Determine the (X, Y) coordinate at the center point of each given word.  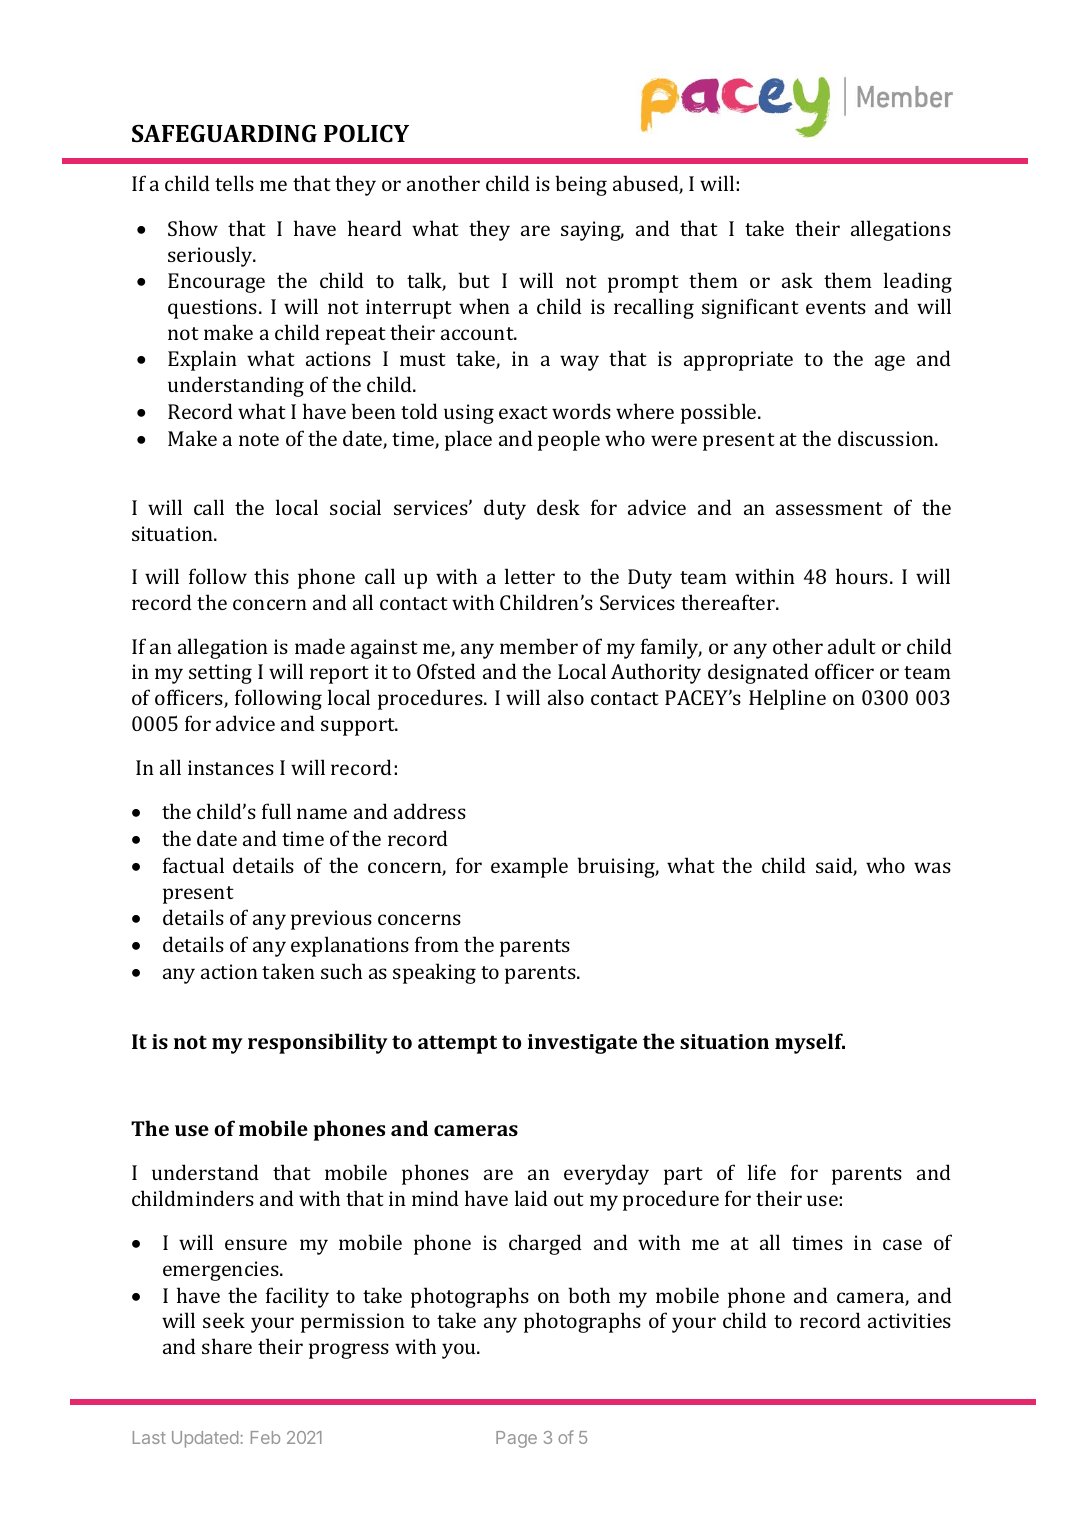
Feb (265, 1437)
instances (231, 767)
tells (234, 183)
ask (797, 280)
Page (516, 1439)
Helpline (787, 699)
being (581, 185)
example (529, 867)
